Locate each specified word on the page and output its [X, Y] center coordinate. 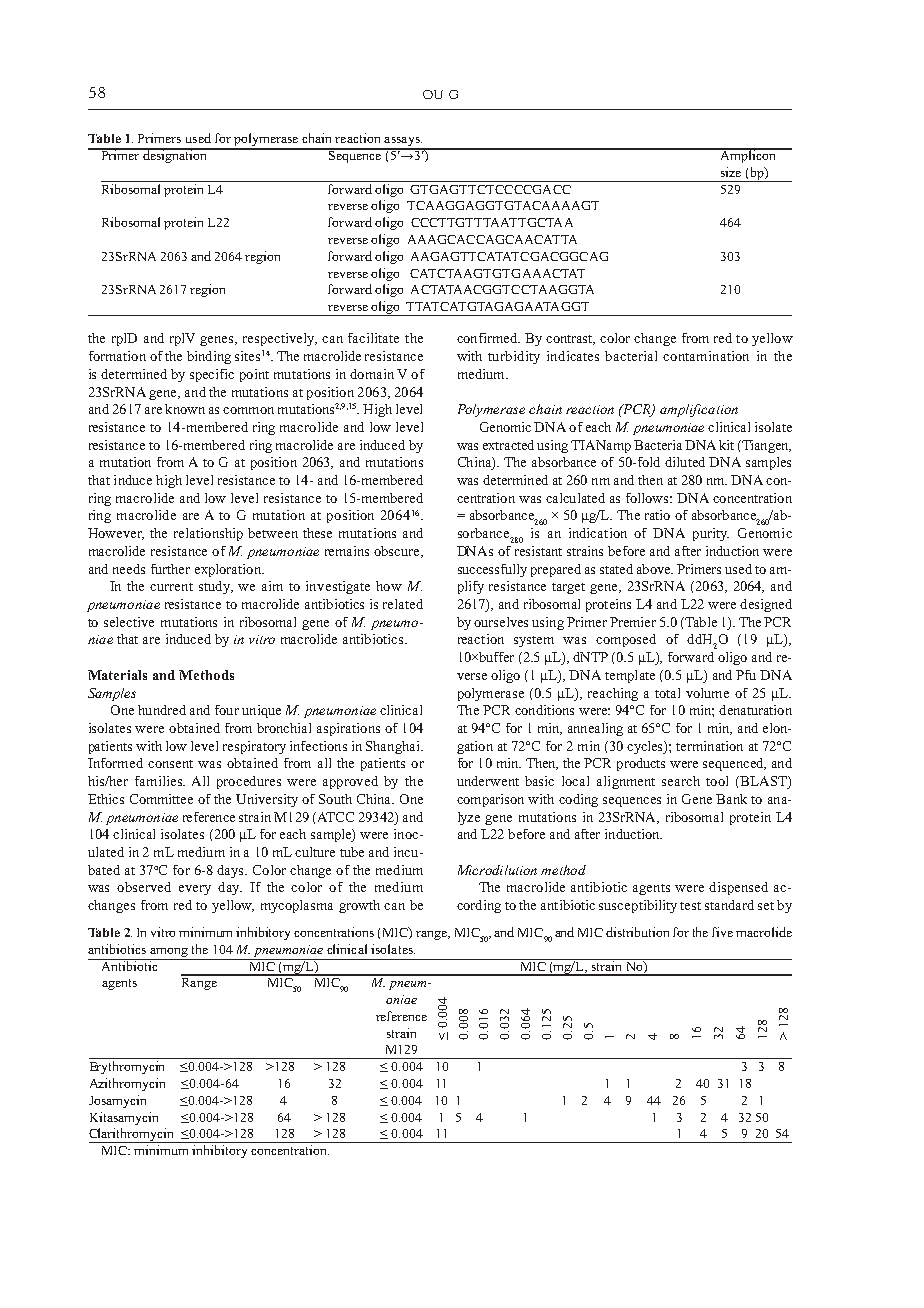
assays [402, 143]
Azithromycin [127, 1084]
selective [129, 622]
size [731, 172]
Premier [633, 622]
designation [175, 155]
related [403, 604]
